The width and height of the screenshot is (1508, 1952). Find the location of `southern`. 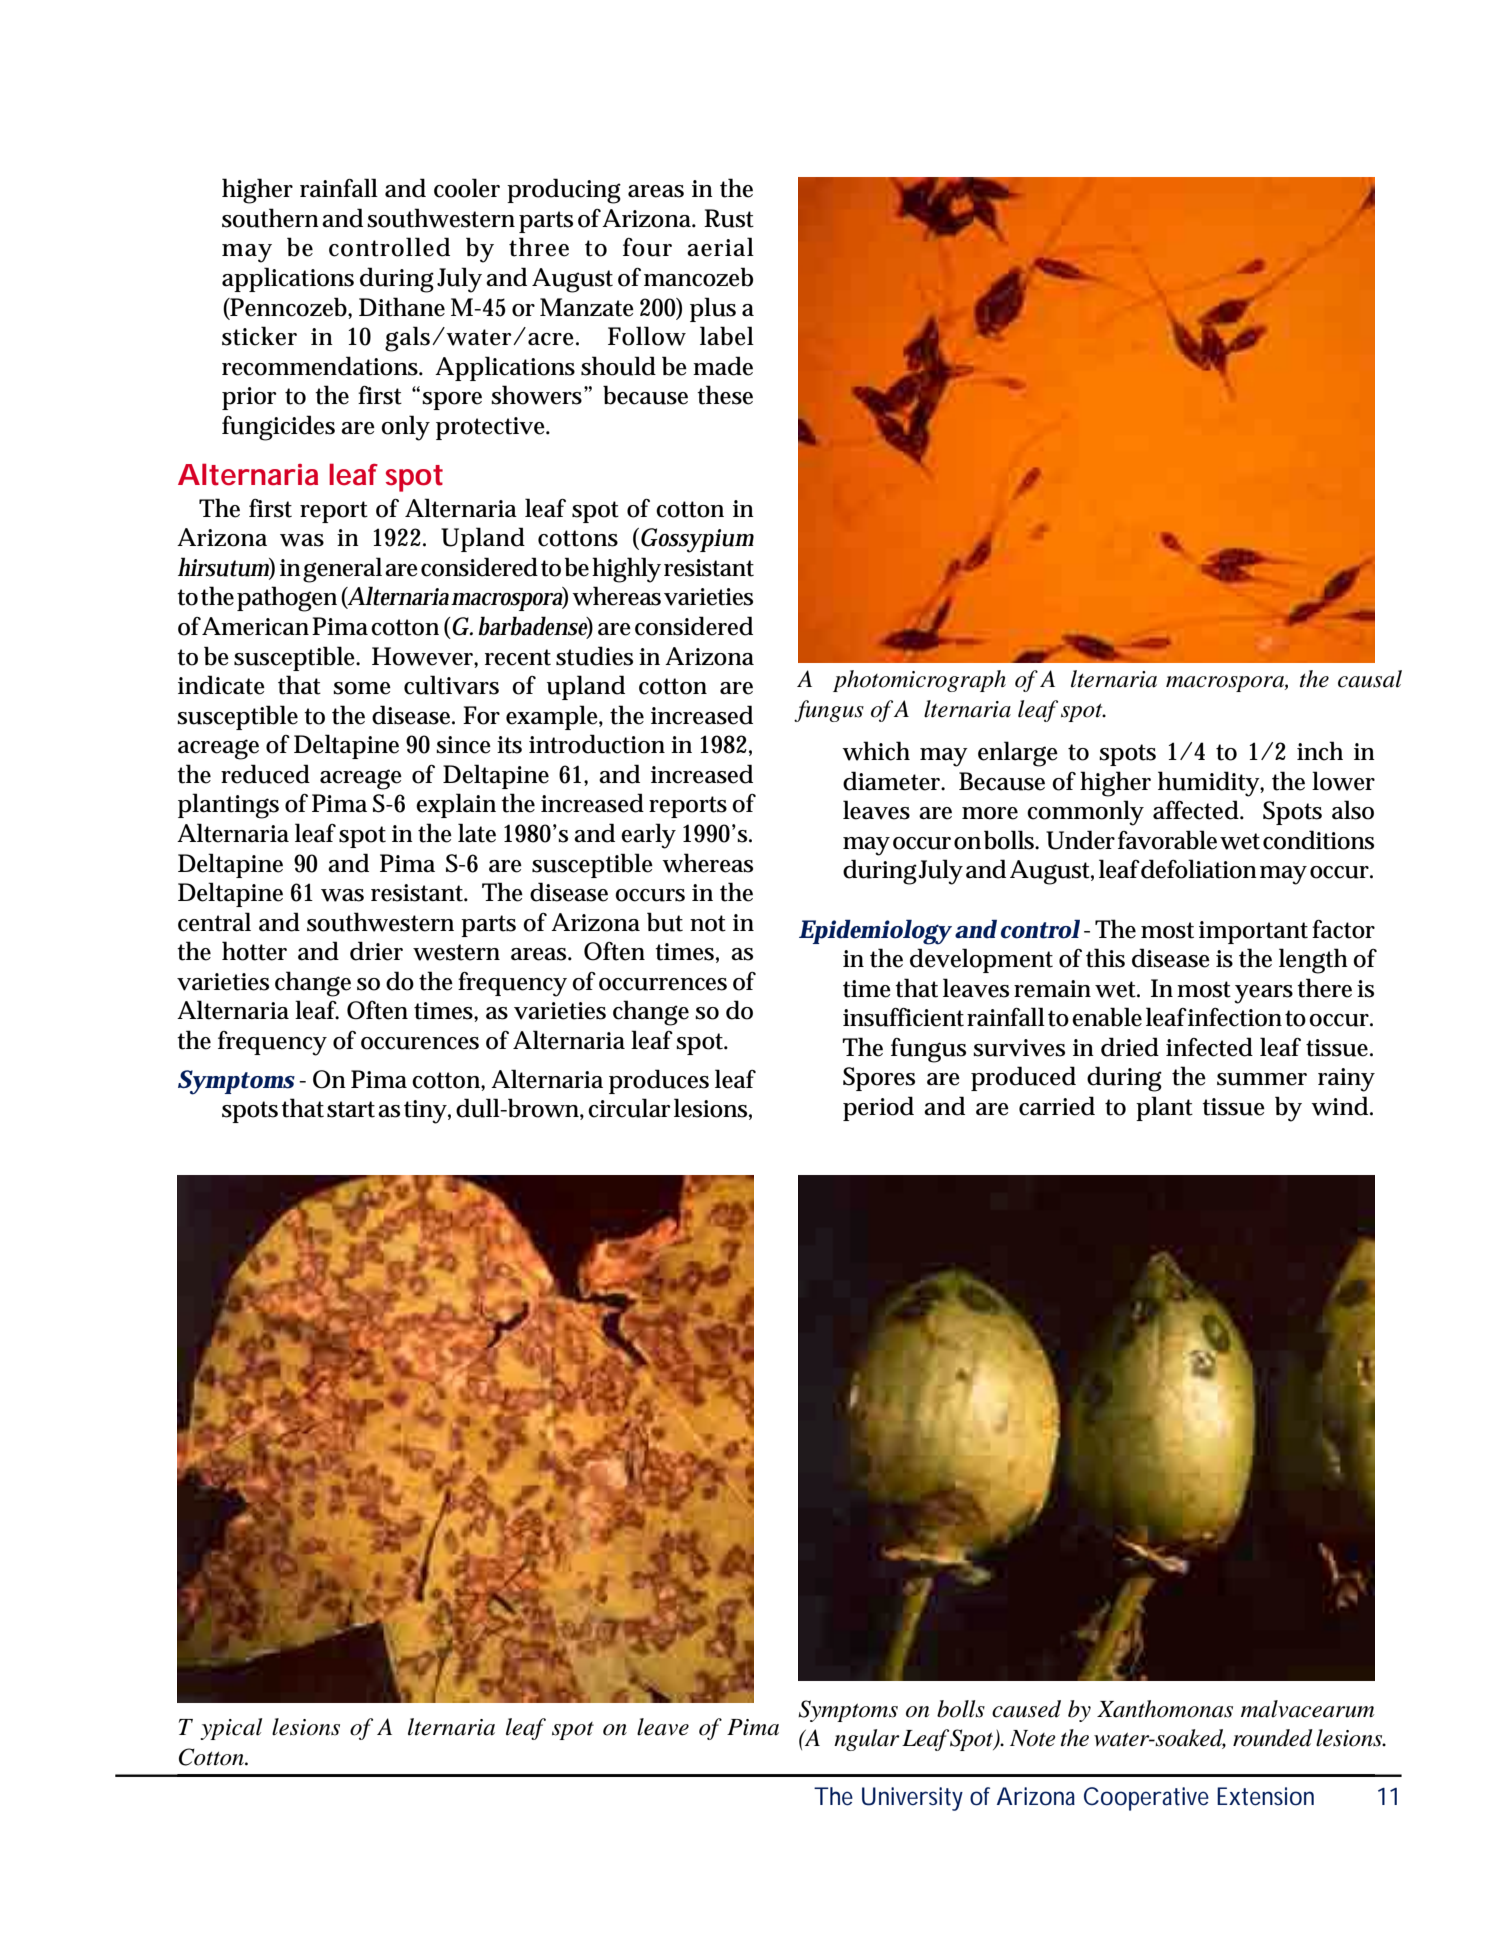

southern is located at coordinates (270, 218).
